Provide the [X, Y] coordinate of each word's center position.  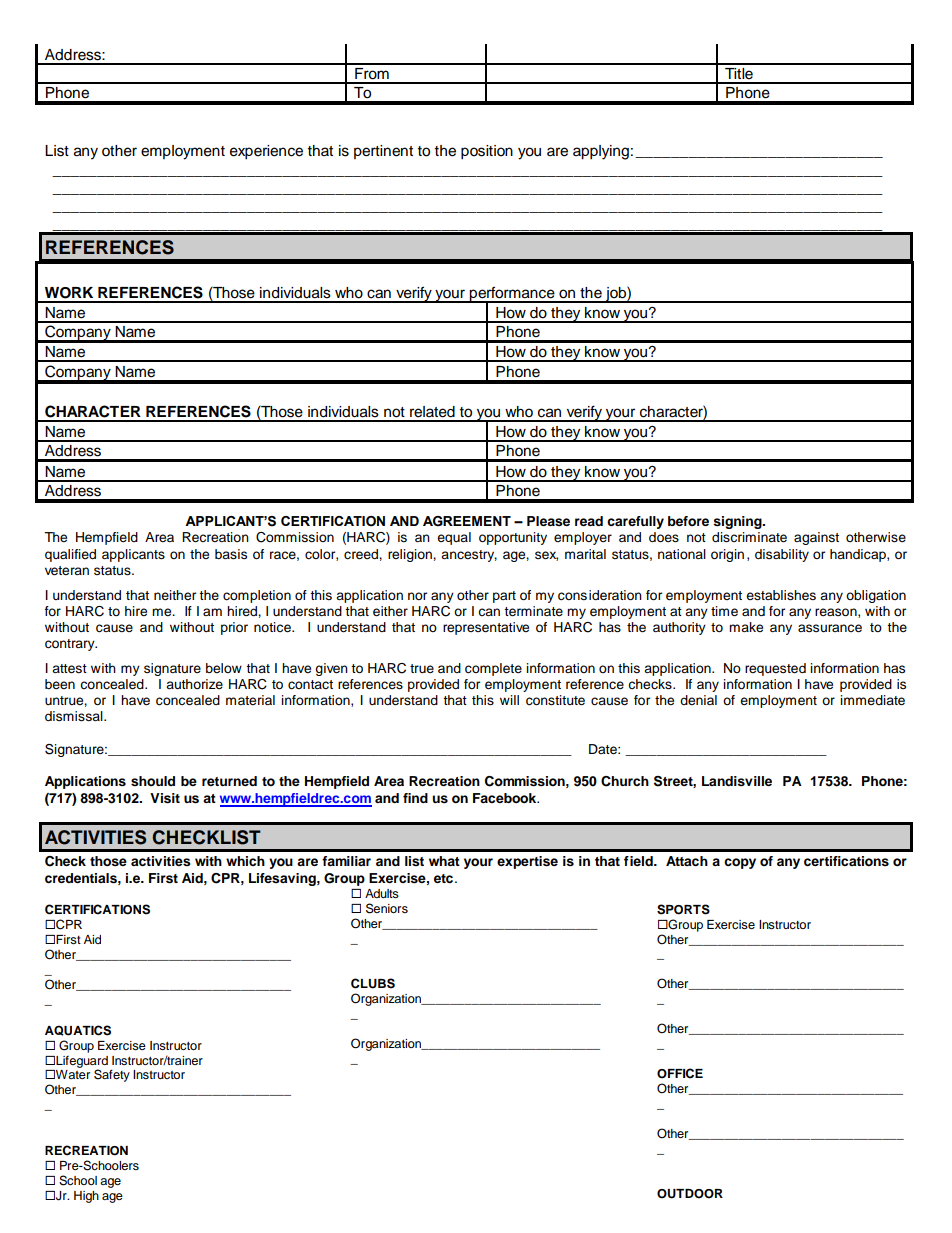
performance [512, 294]
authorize [194, 684]
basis [231, 554]
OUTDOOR [690, 1194]
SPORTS [683, 909]
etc [445, 878]
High [86, 1197]
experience [266, 152]
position [487, 152]
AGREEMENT [467, 521]
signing [738, 522]
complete [493, 669]
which [245, 861]
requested [775, 669]
